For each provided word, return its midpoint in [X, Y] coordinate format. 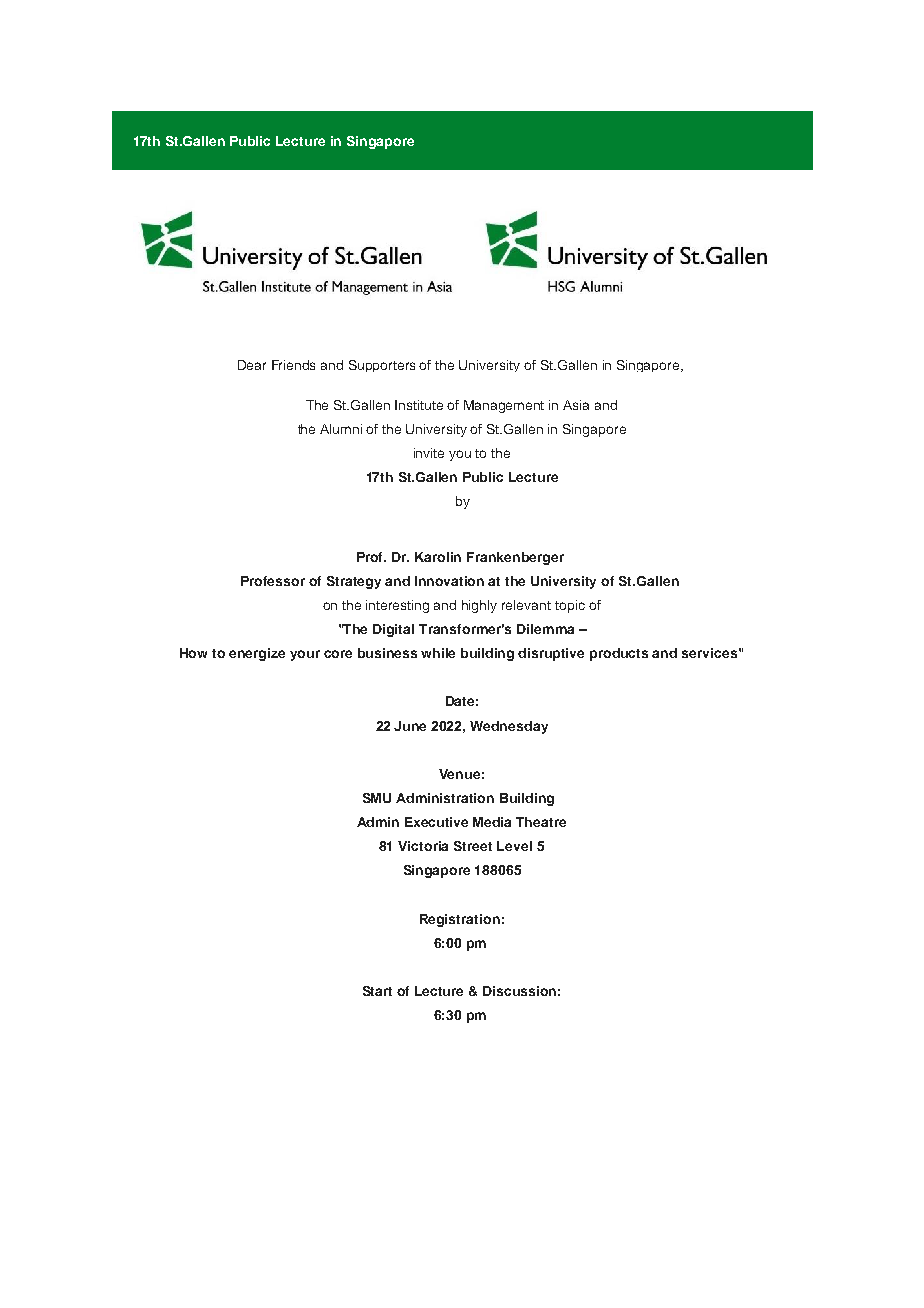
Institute [419, 405]
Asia [576, 405]
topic [570, 606]
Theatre [541, 822]
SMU [377, 798]
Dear [252, 365]
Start [377, 991]
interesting [397, 606]
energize [257, 654]
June [410, 726]
